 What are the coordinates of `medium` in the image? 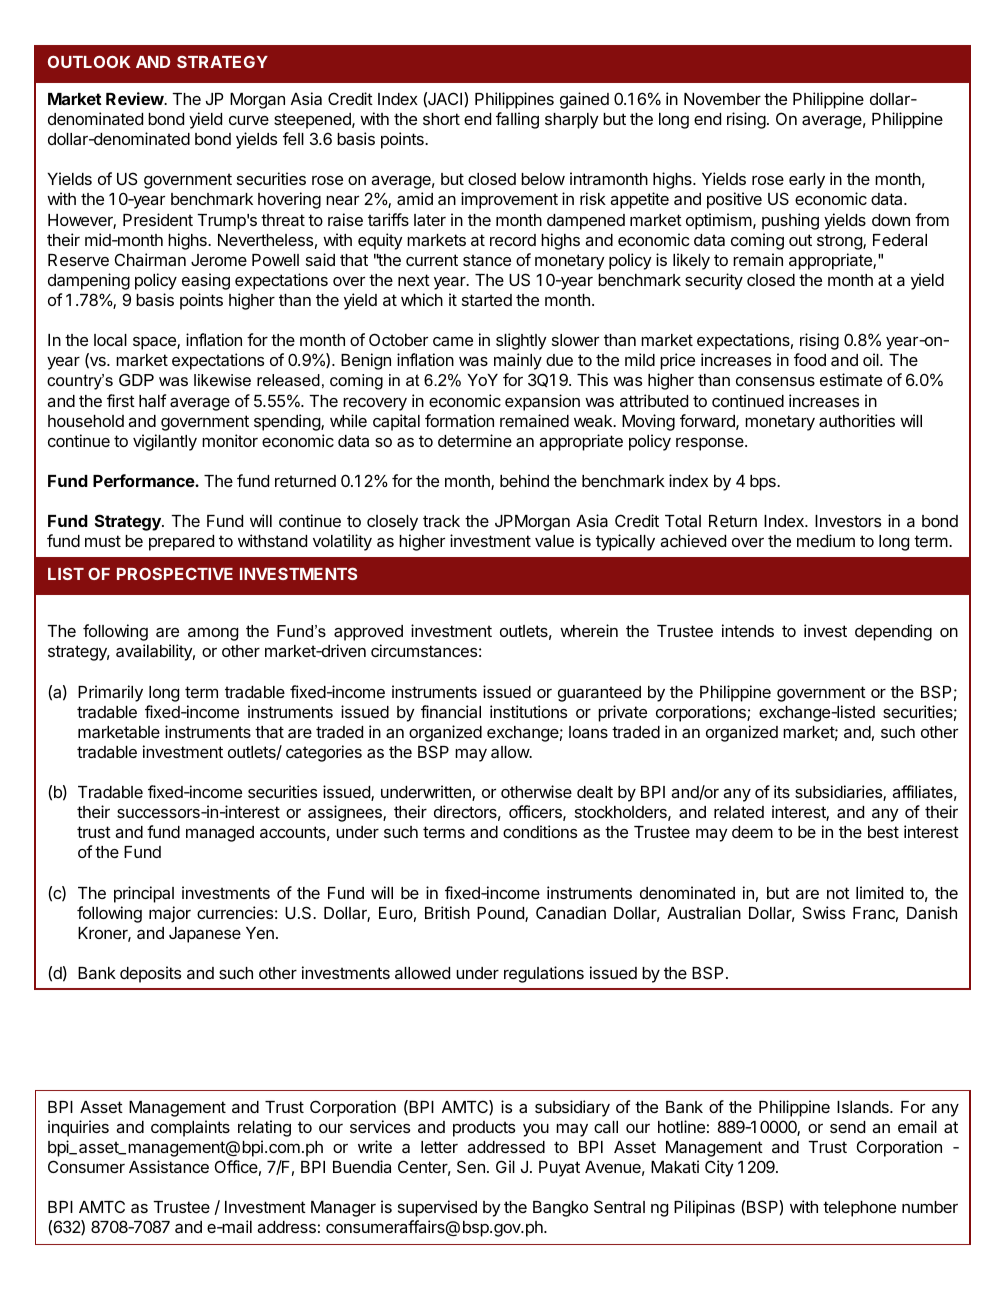 It's located at (826, 540).
